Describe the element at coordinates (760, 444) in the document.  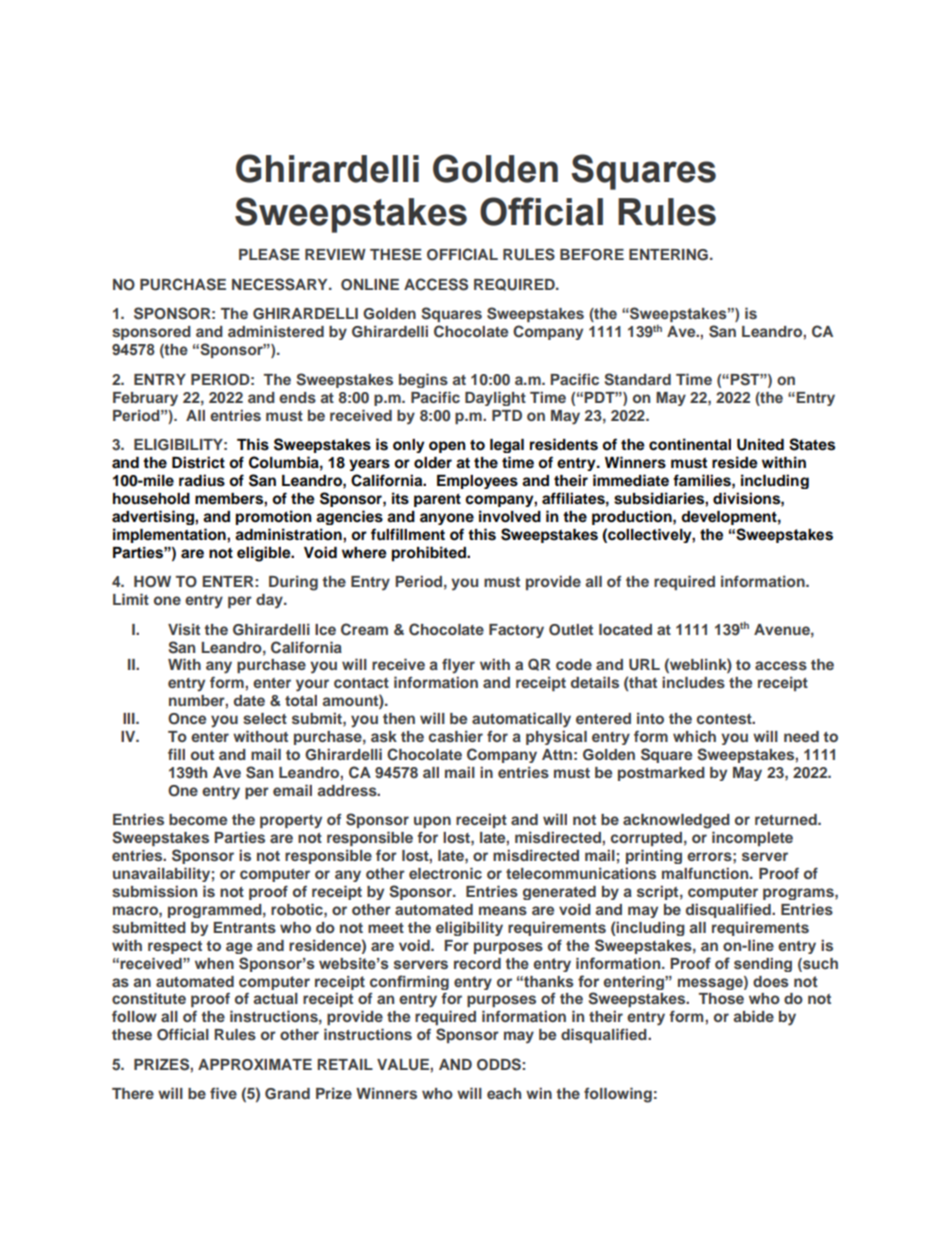
I see `United` at that location.
